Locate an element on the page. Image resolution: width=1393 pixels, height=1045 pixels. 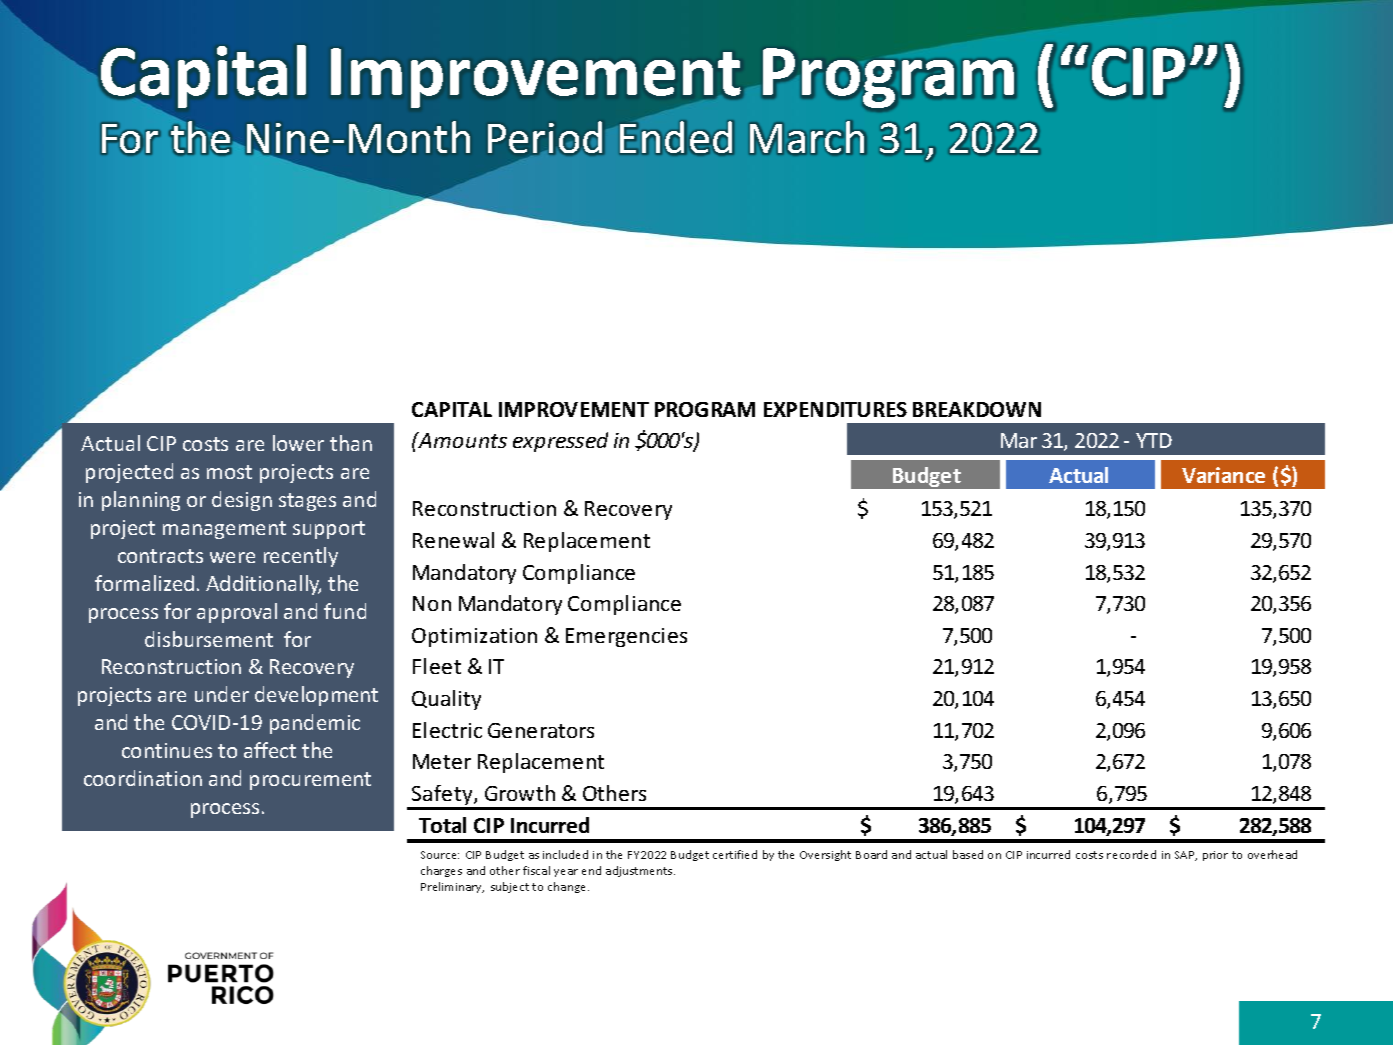
Emergencies is located at coordinates (626, 637).
